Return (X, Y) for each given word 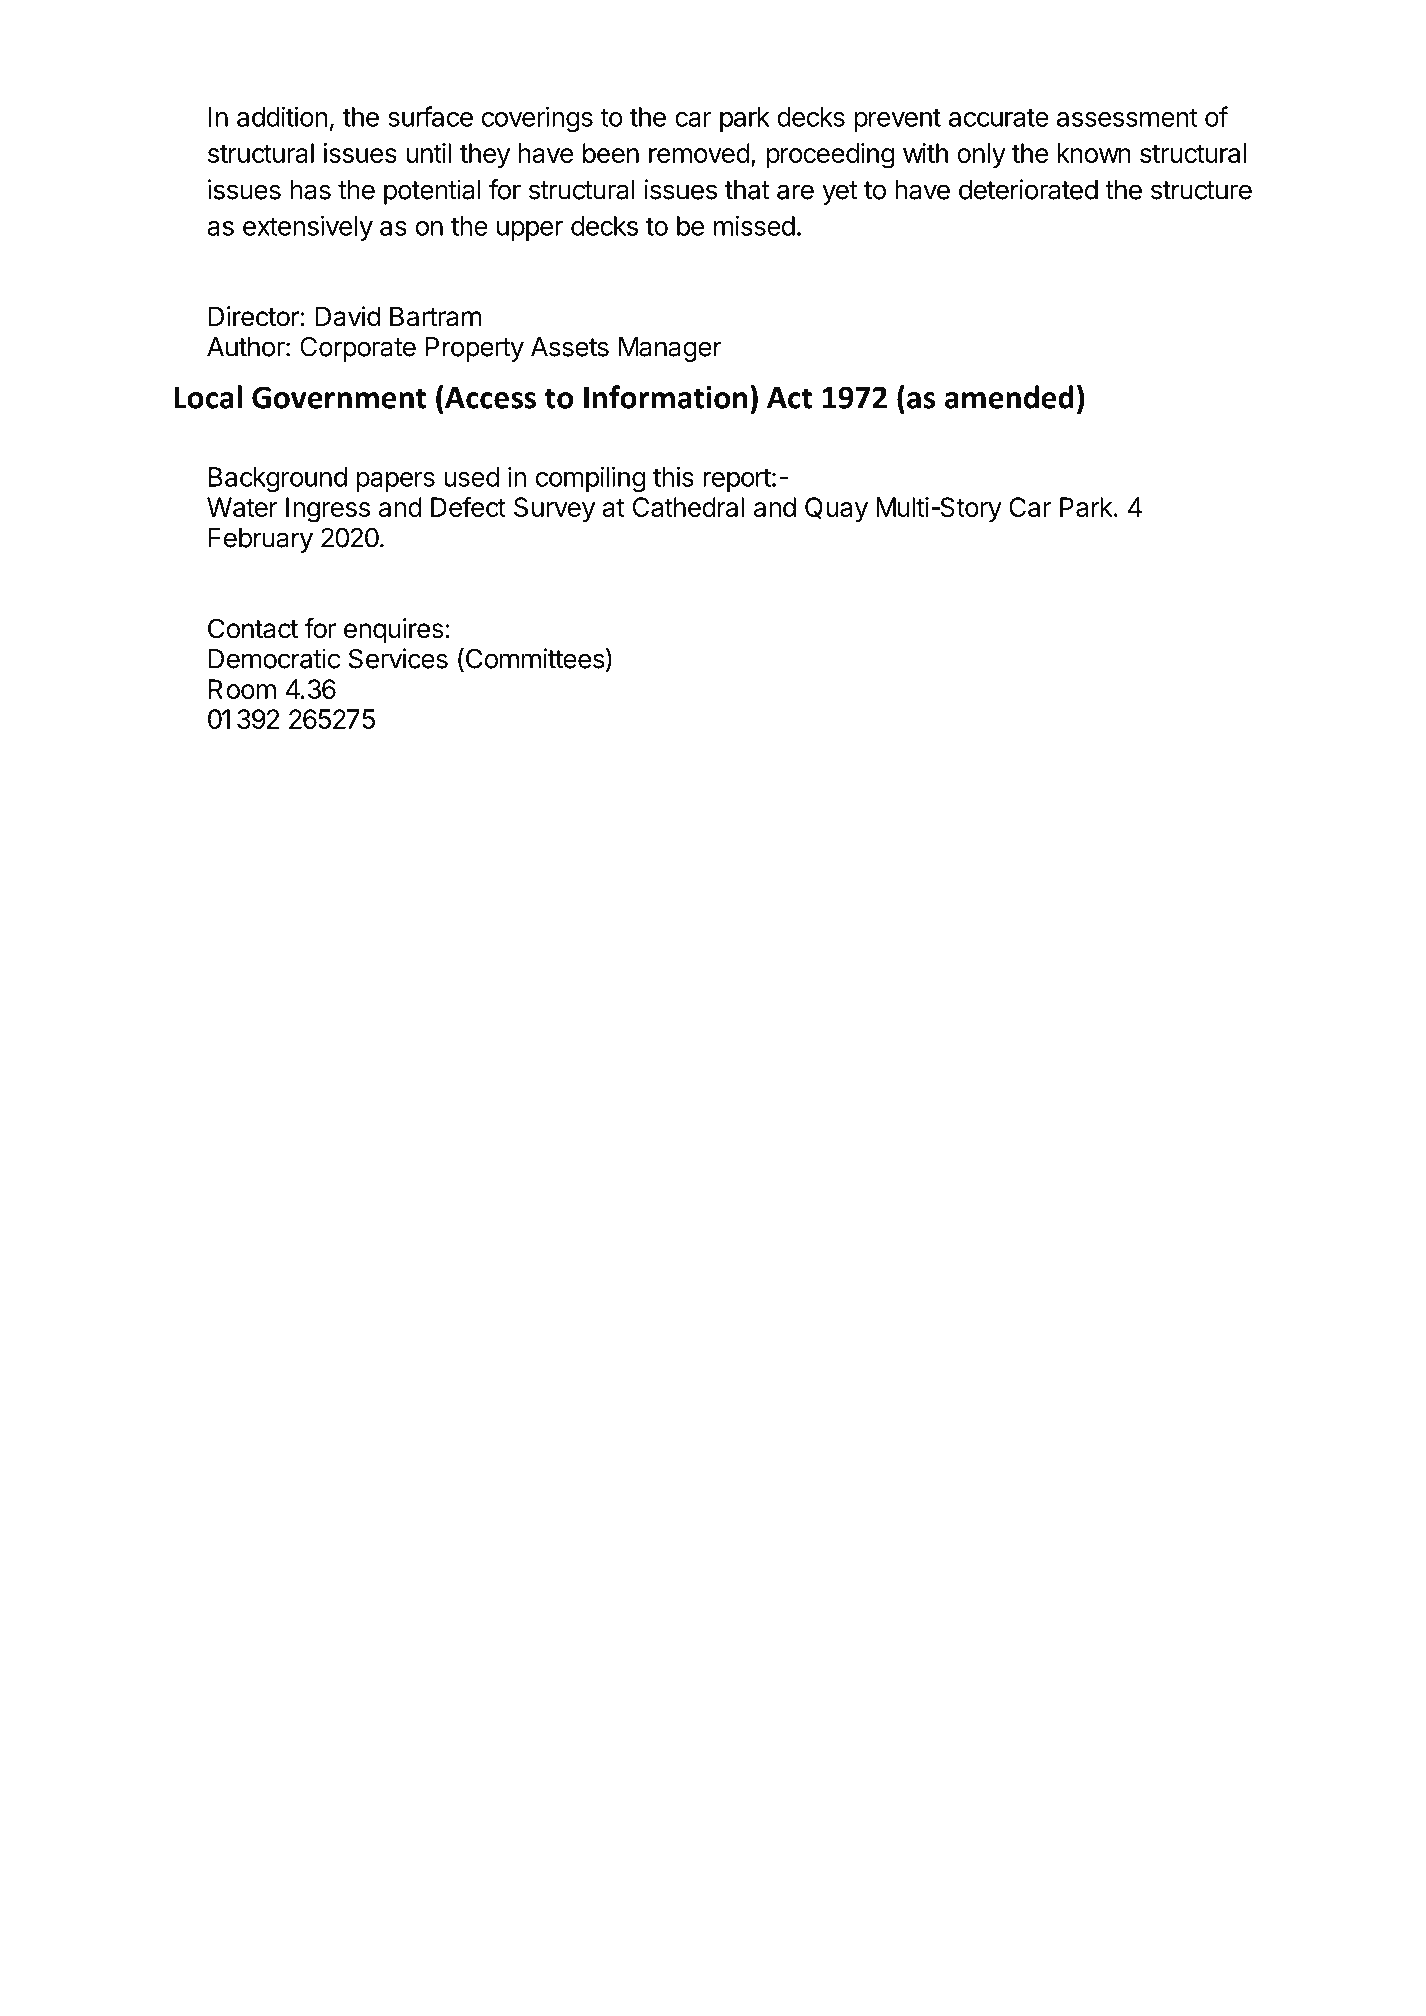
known (1094, 153)
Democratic (274, 658)
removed (699, 153)
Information (665, 397)
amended (1009, 397)
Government (339, 397)
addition (282, 116)
